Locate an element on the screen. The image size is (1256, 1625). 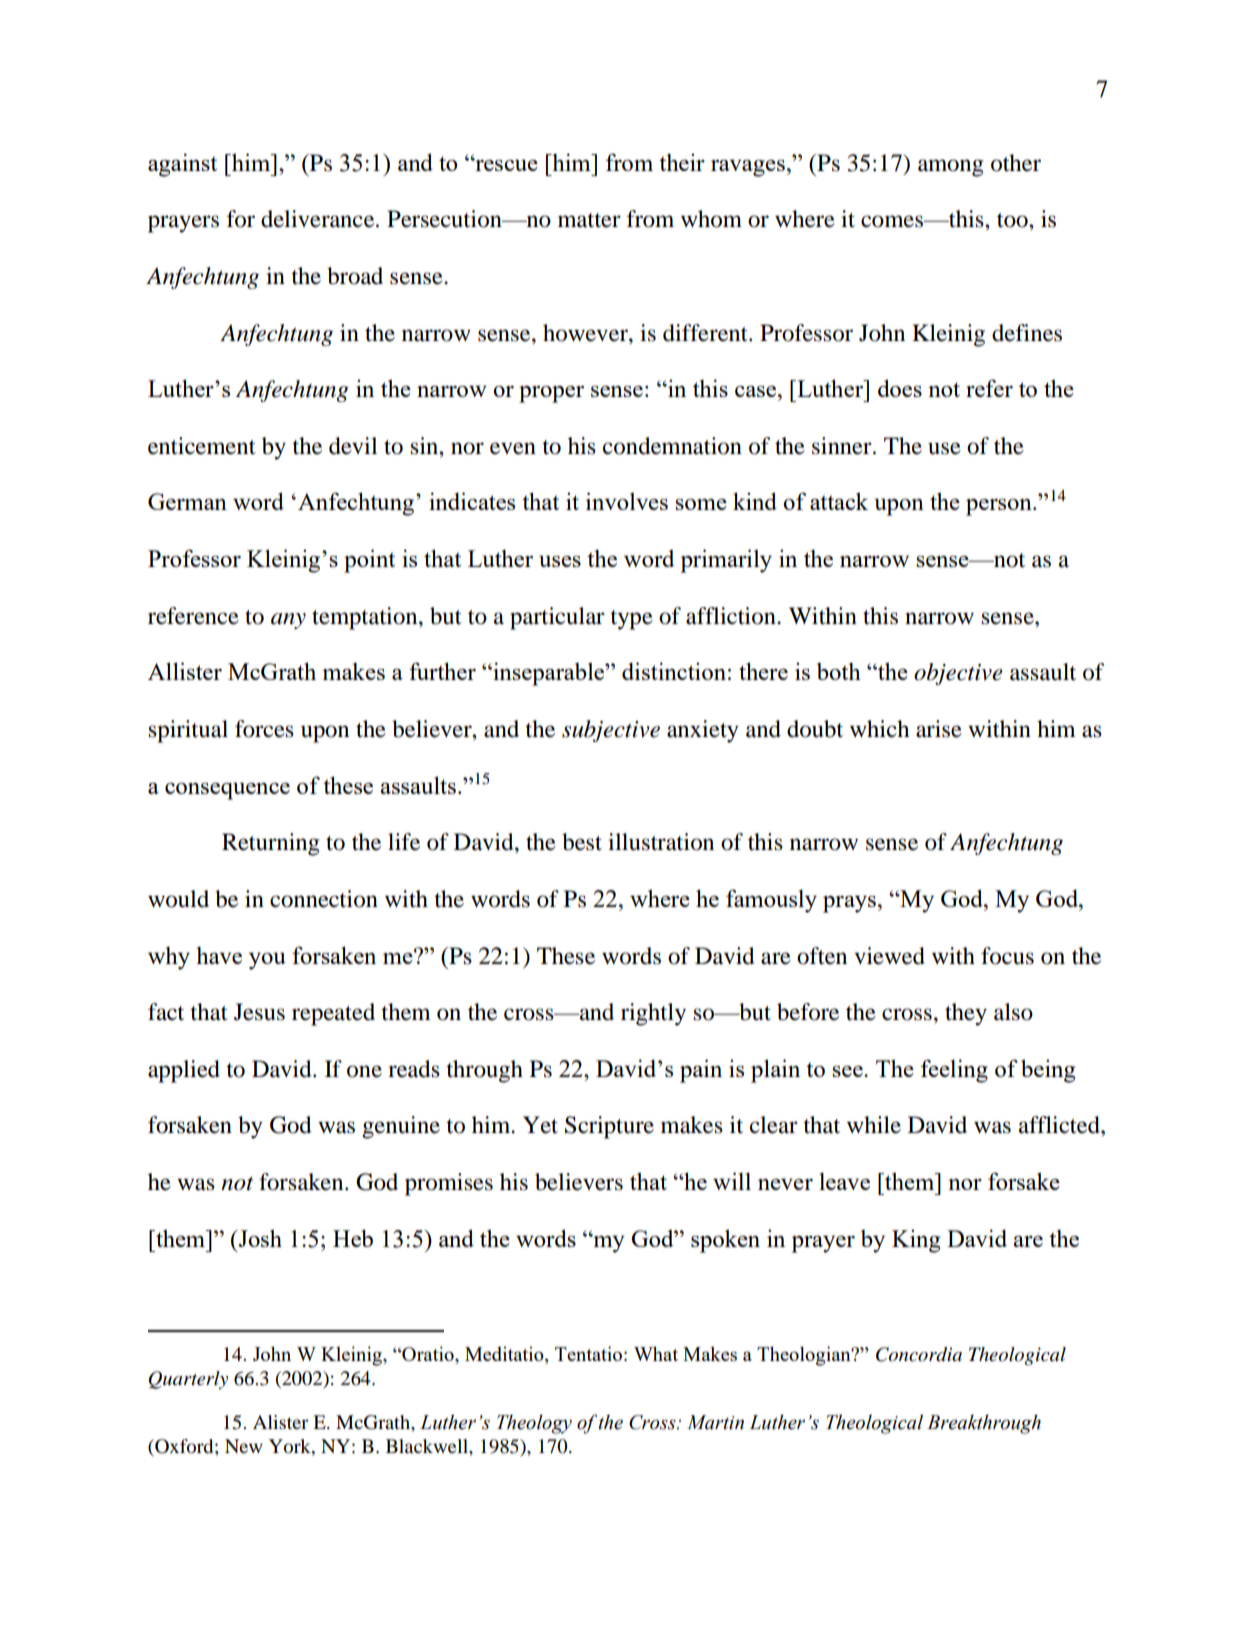
deliverance is located at coordinates (319, 219).
